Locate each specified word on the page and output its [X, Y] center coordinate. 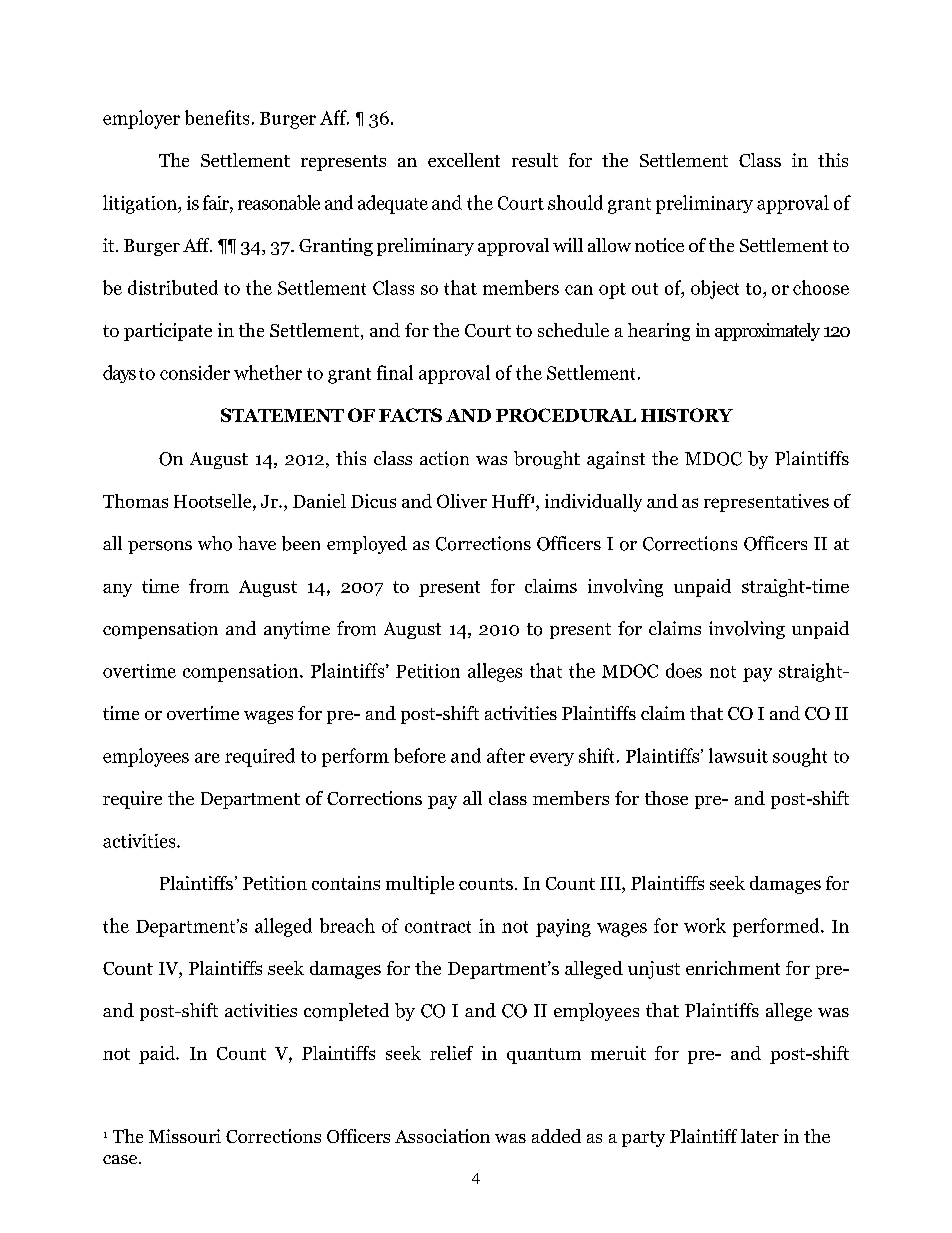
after [506, 755]
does [684, 670]
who [215, 543]
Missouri [185, 1136]
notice [659, 245]
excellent [464, 160]
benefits [217, 117]
